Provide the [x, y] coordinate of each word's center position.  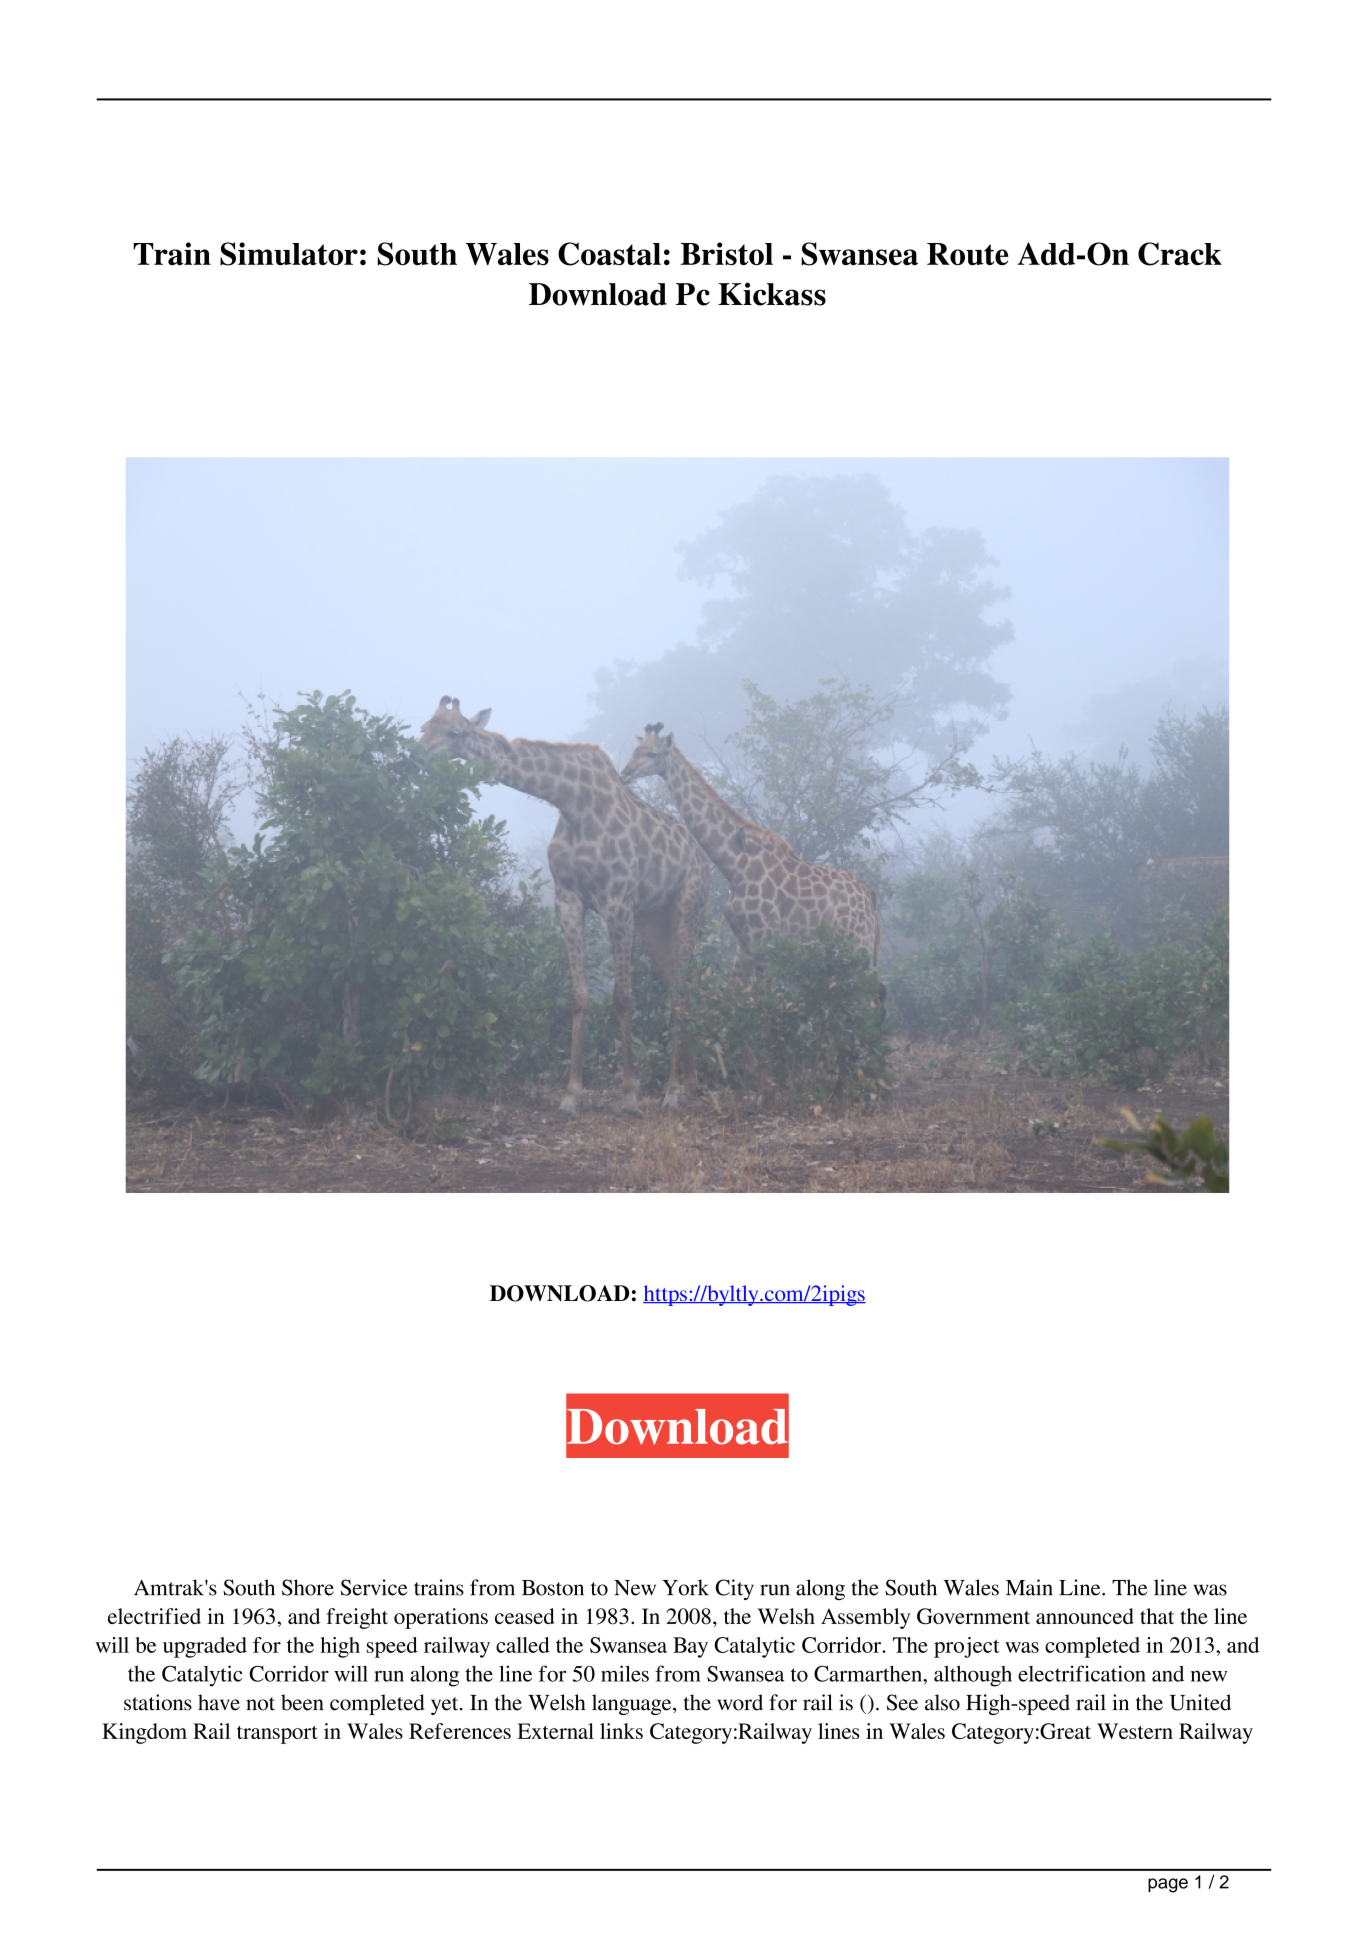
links [621, 1731]
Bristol [727, 253]
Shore [308, 1587]
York [685, 1587]
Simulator [289, 254]
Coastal [609, 254]
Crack [1180, 254]
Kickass [772, 294]
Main [1029, 1587]
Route [968, 254]
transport [277, 1735]
